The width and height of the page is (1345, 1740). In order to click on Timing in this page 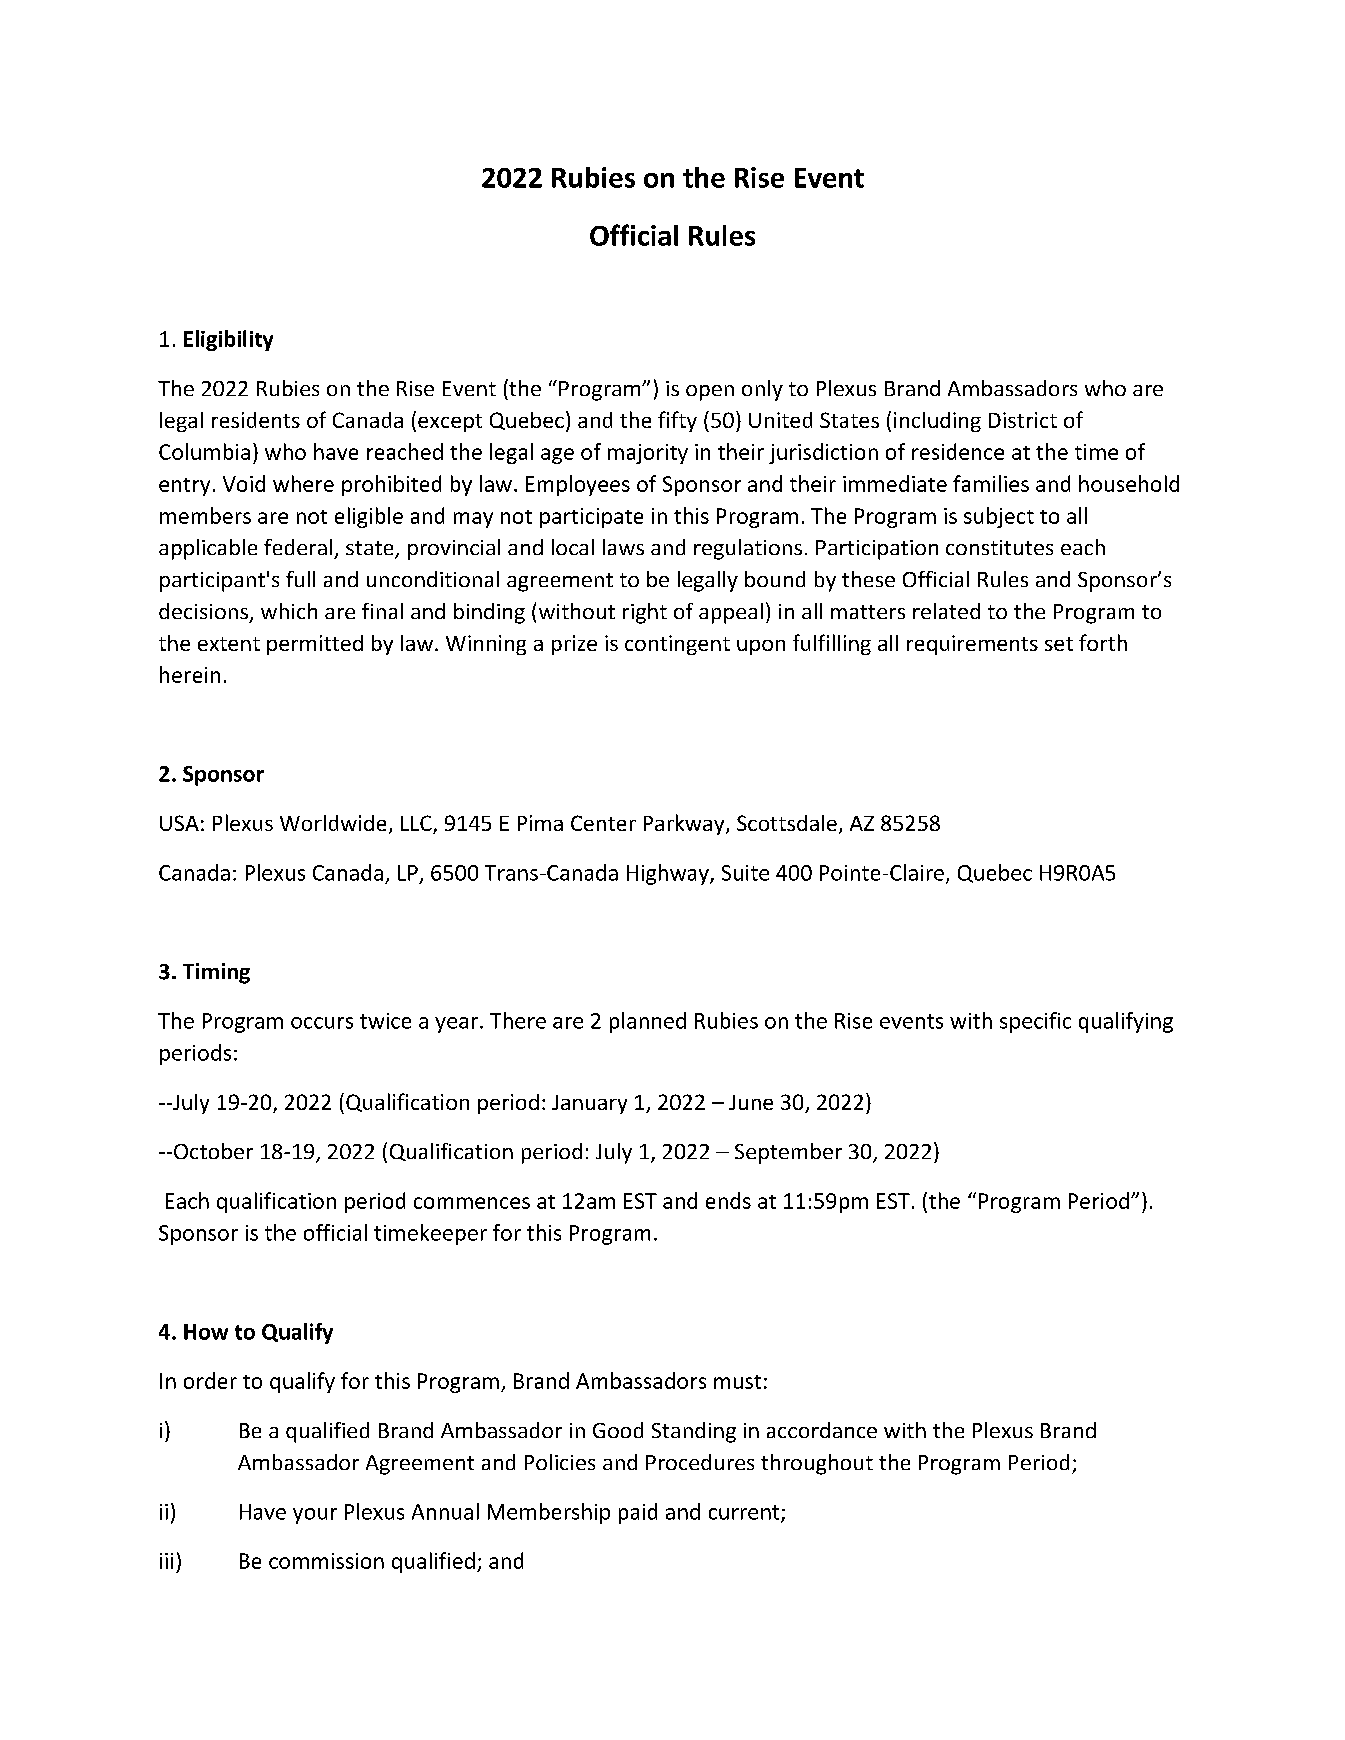, I will do `click(216, 973)`.
